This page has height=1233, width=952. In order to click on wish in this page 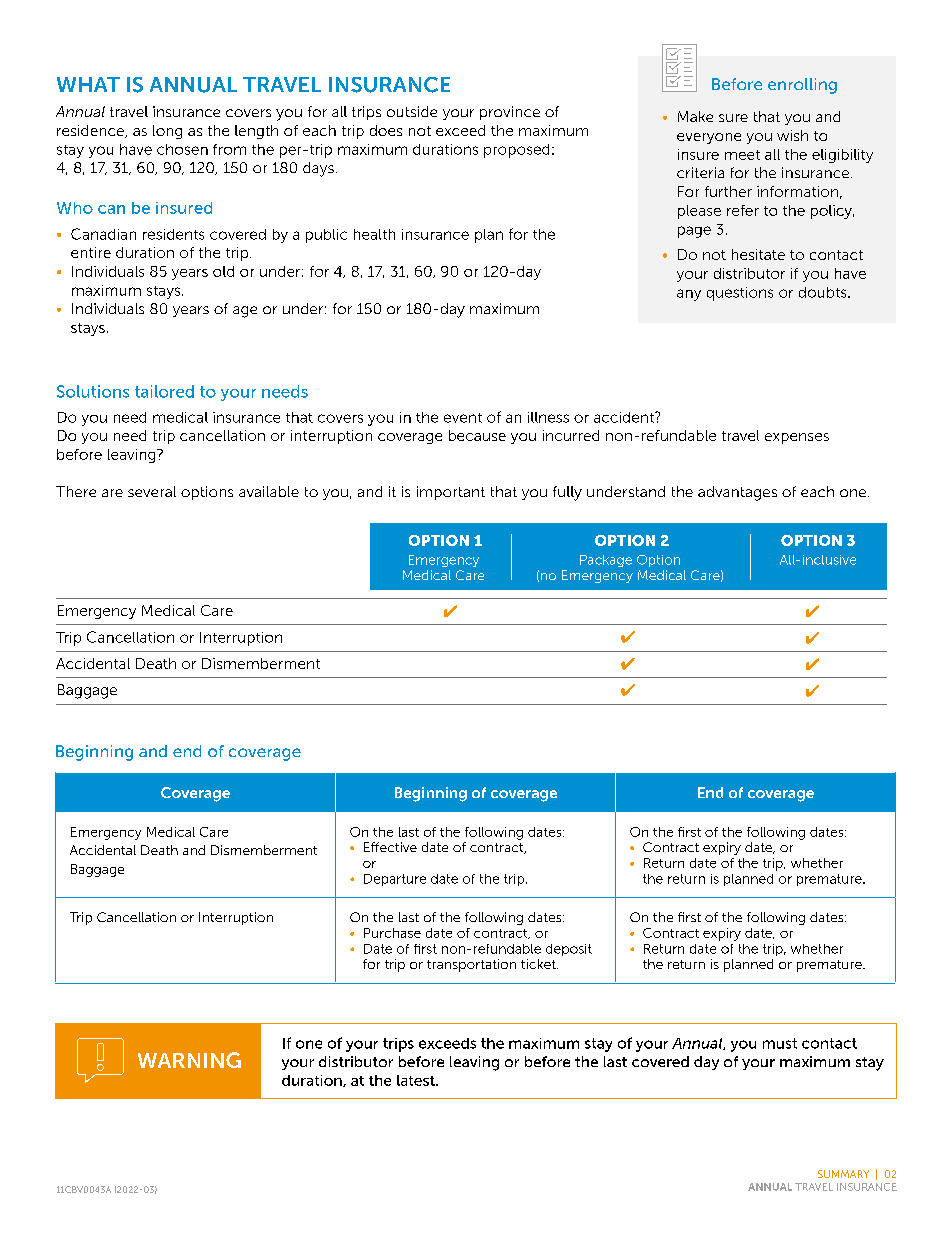, I will do `click(792, 135)`.
